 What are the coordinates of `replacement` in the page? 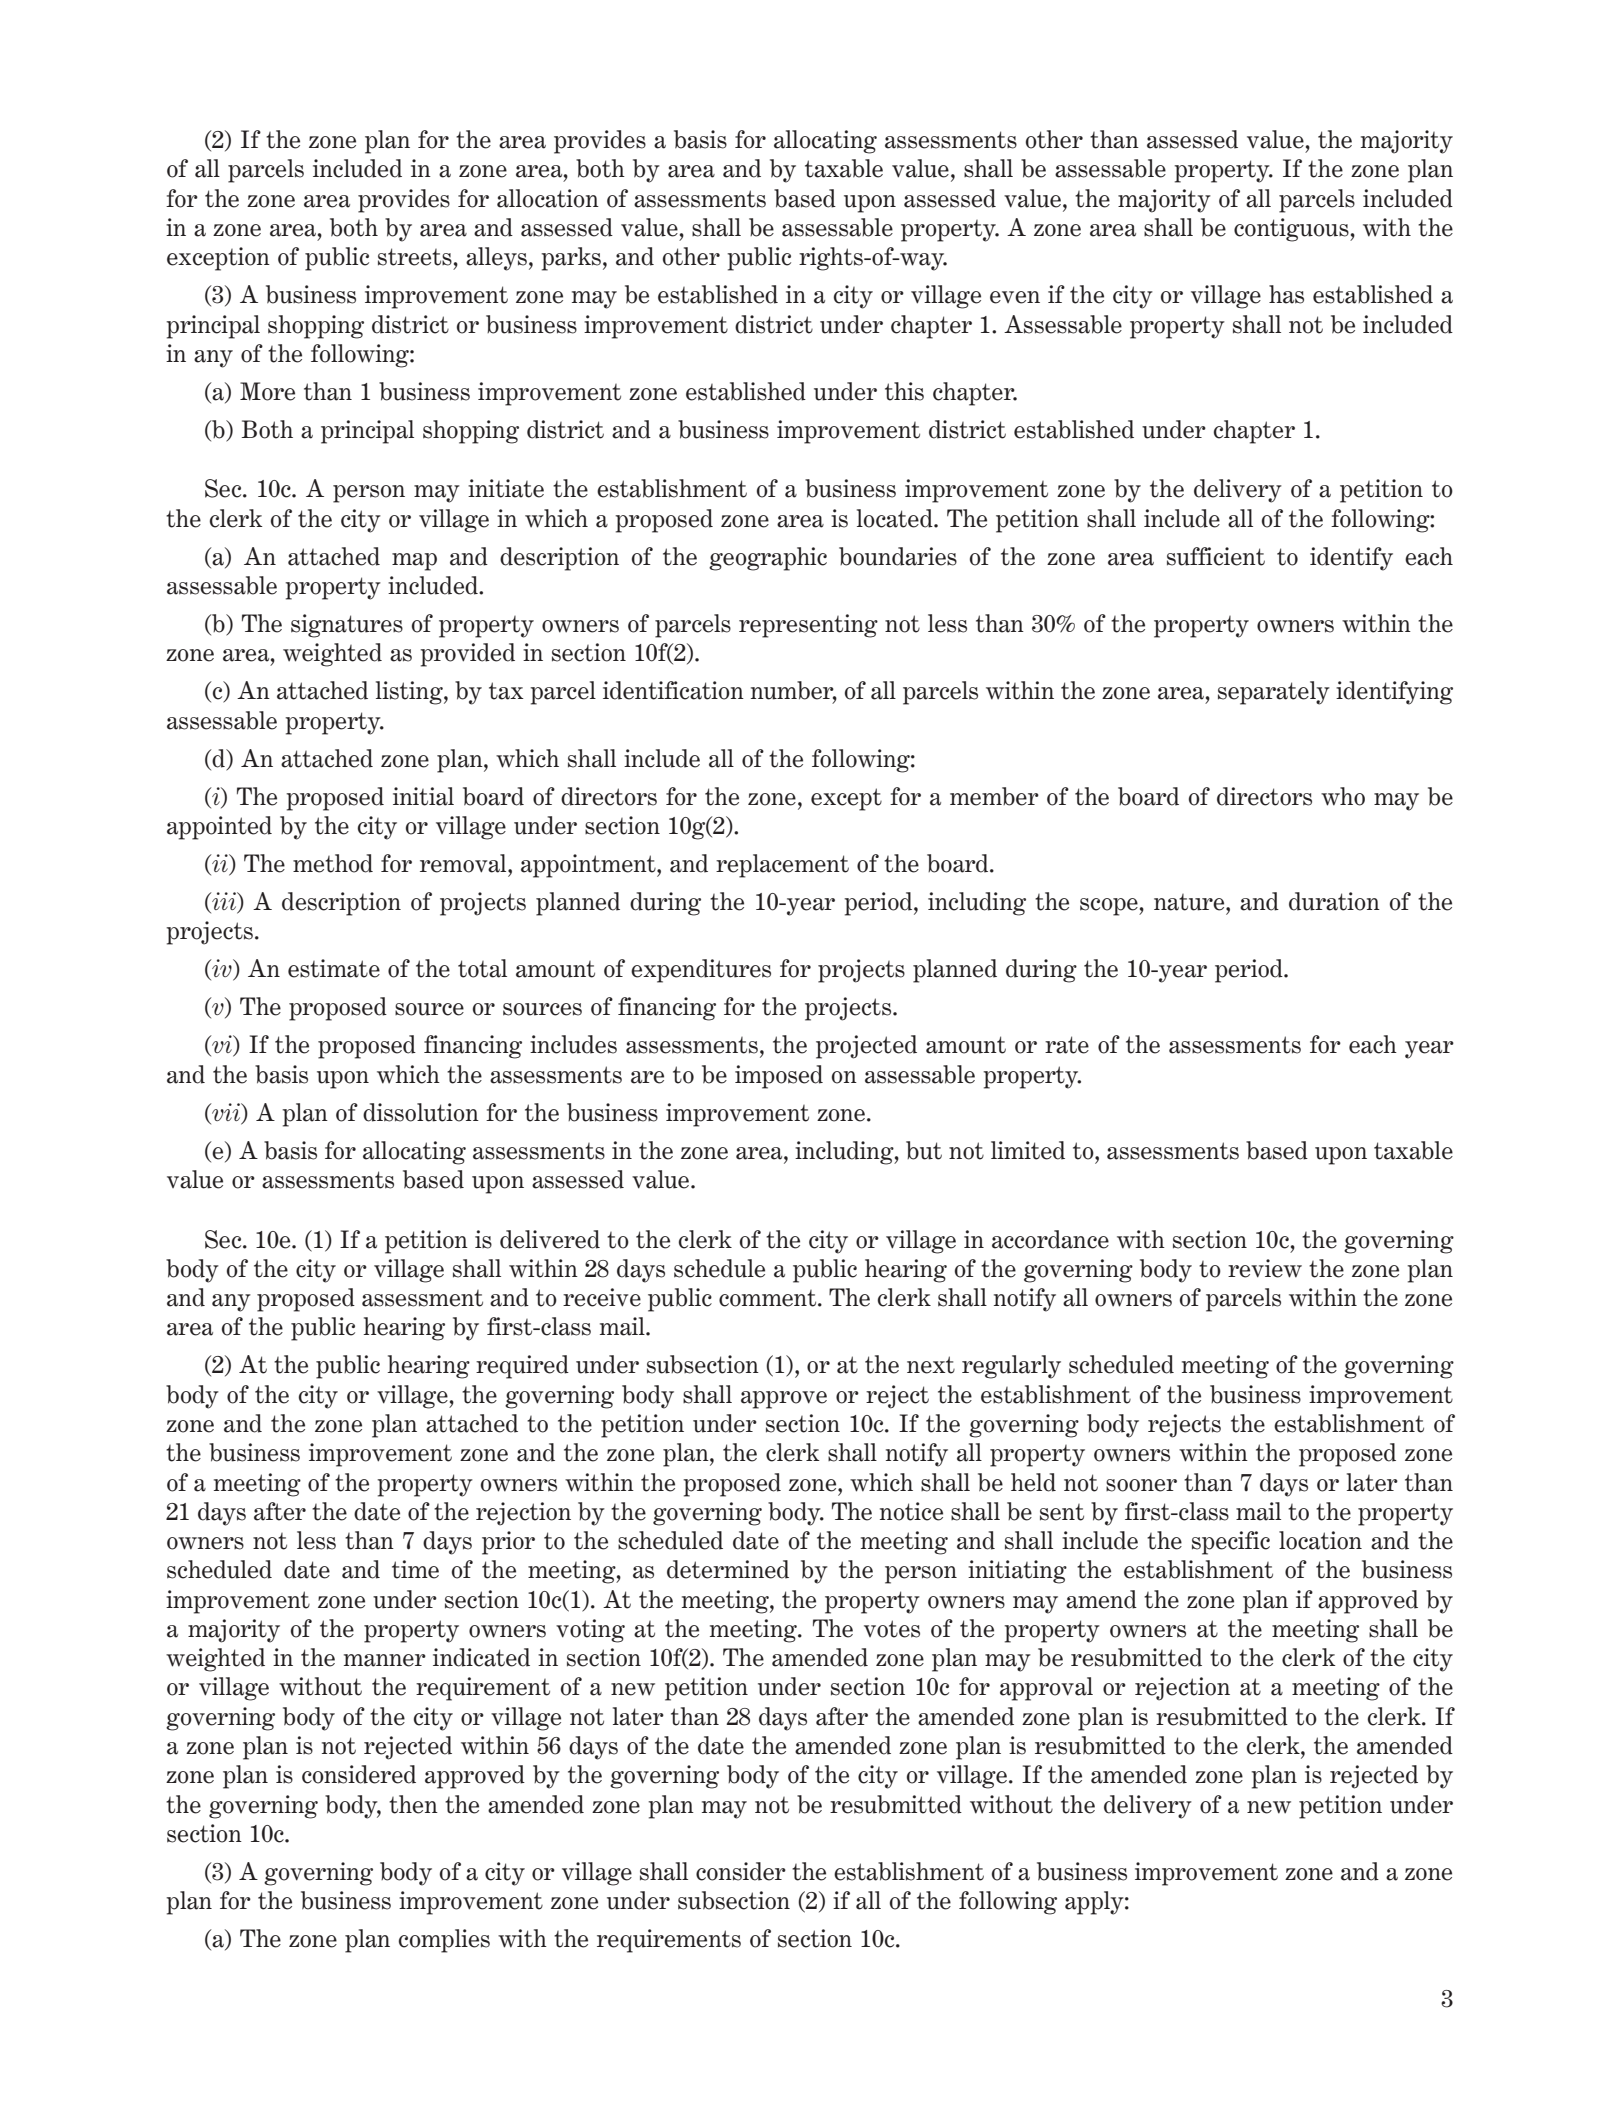 It's located at (782, 866).
